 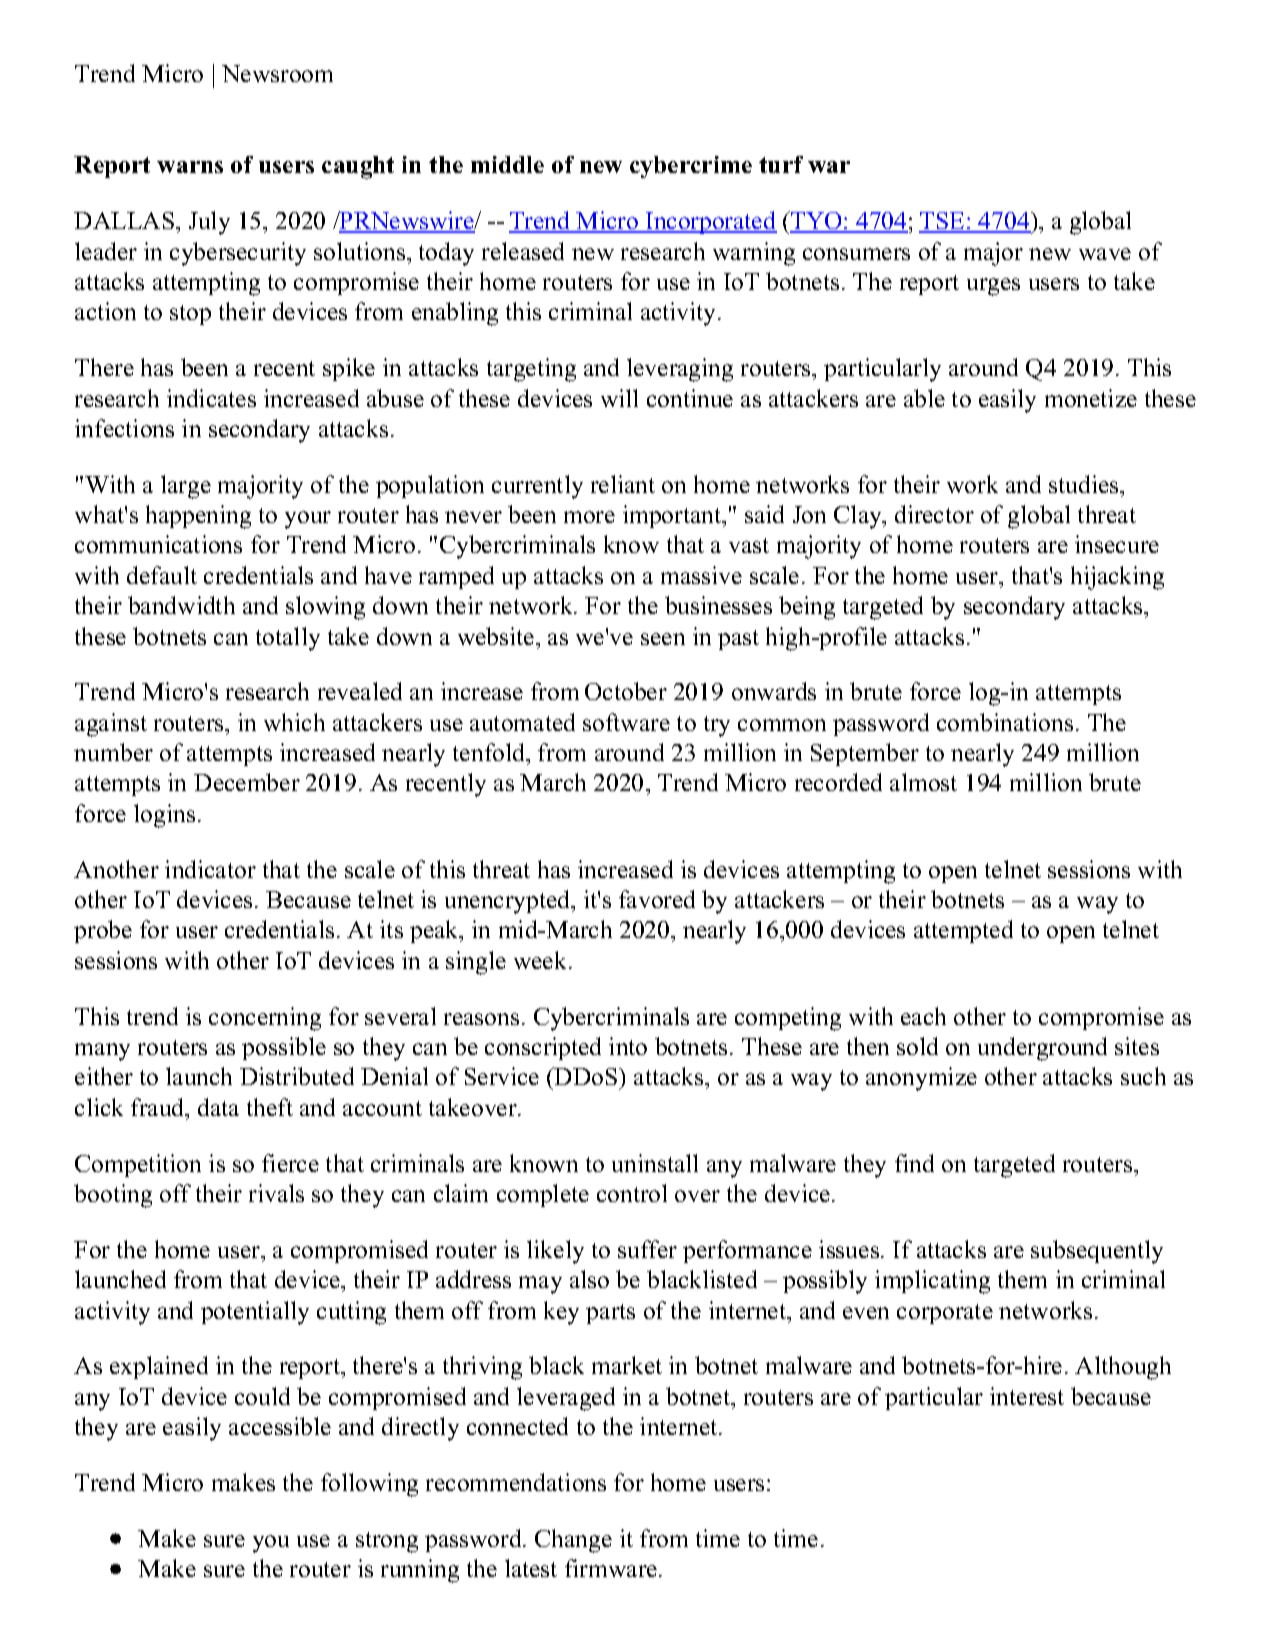 What do you see at coordinates (701, 575) in the screenshot?
I see `massive` at bounding box center [701, 575].
